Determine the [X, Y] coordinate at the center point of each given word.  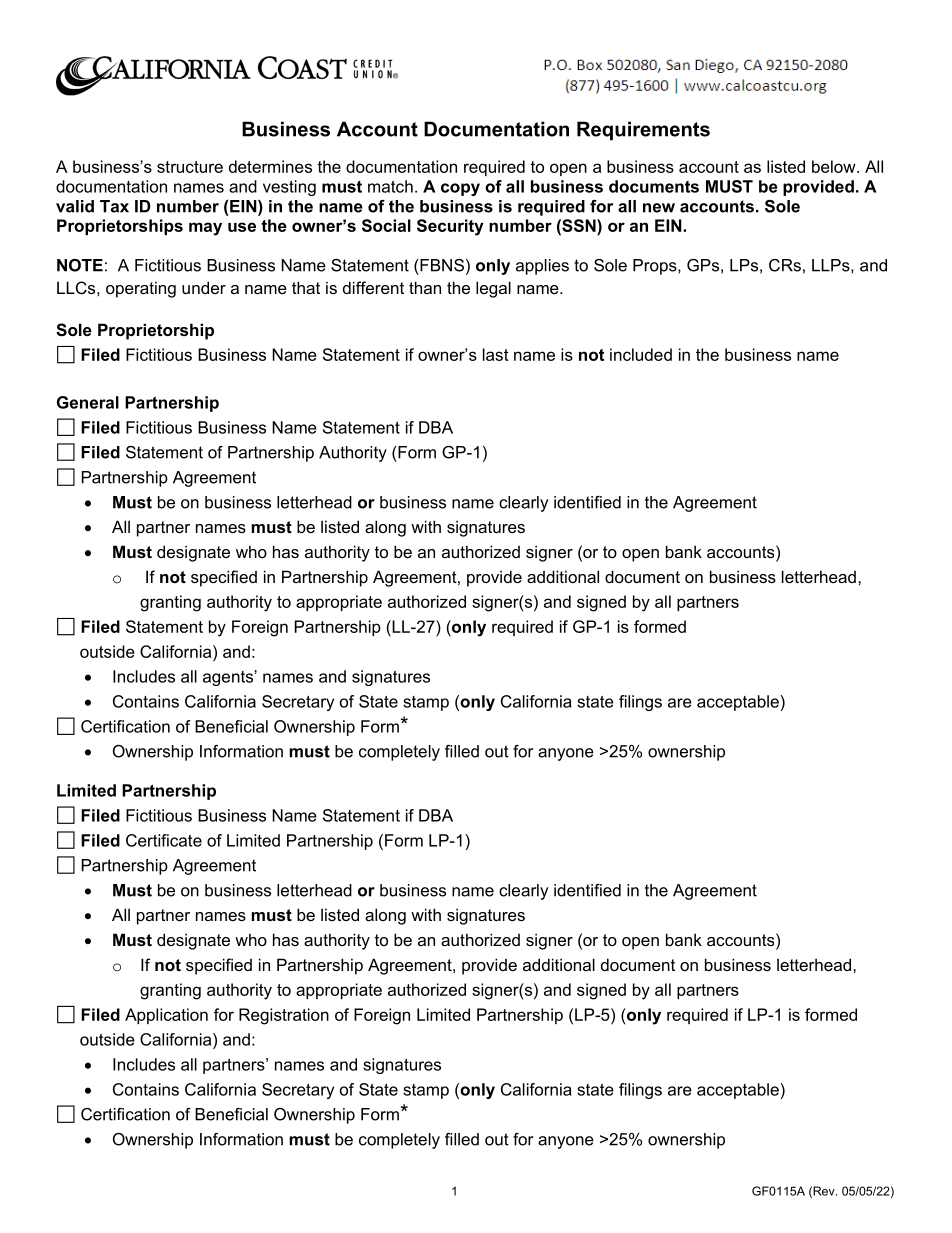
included [641, 354]
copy [460, 189]
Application [166, 1016]
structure [190, 167]
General [88, 402]
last [496, 354]
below [835, 166]
